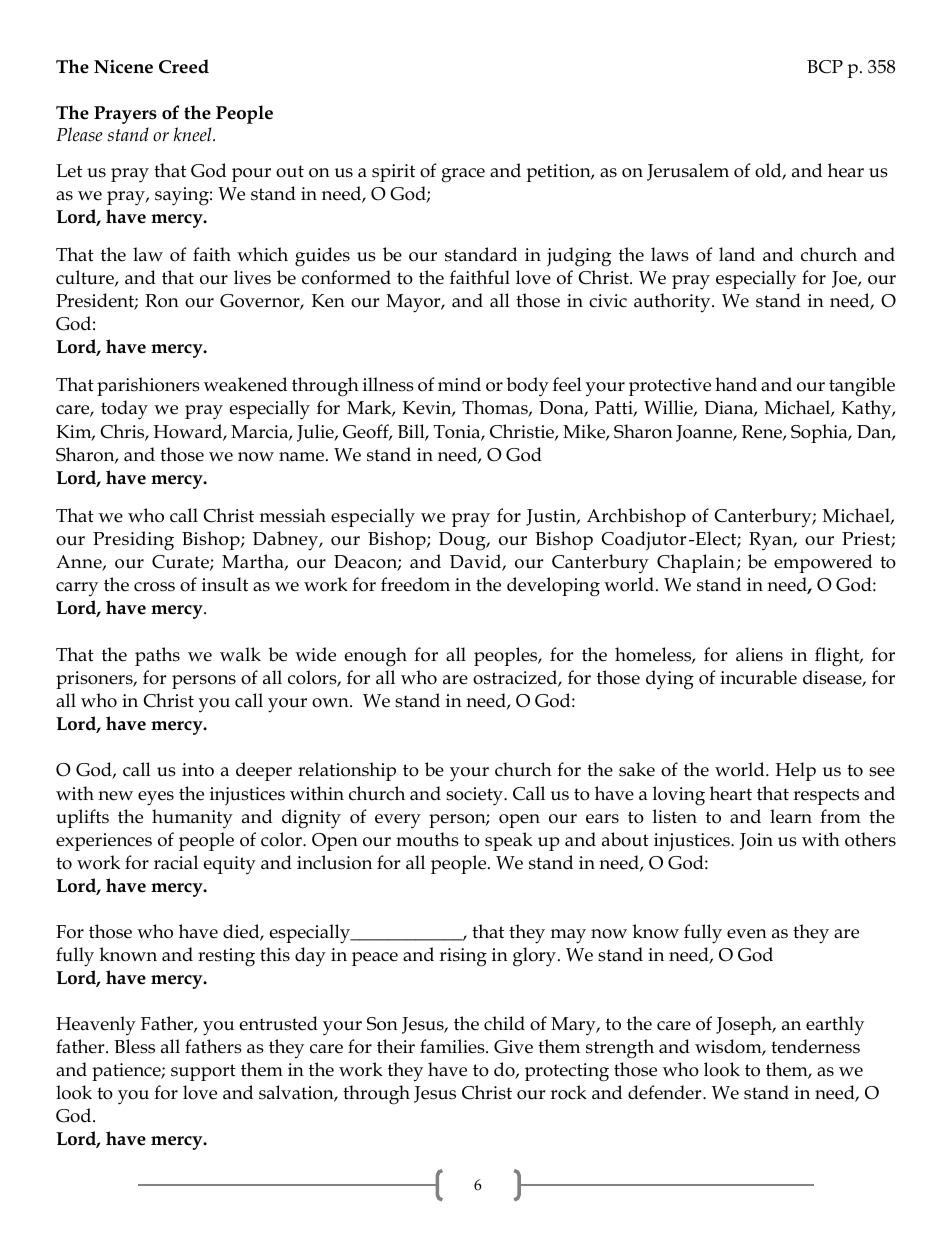 This image has height=1233, width=952. What do you see at coordinates (184, 66) in the image?
I see `Creed` at bounding box center [184, 66].
